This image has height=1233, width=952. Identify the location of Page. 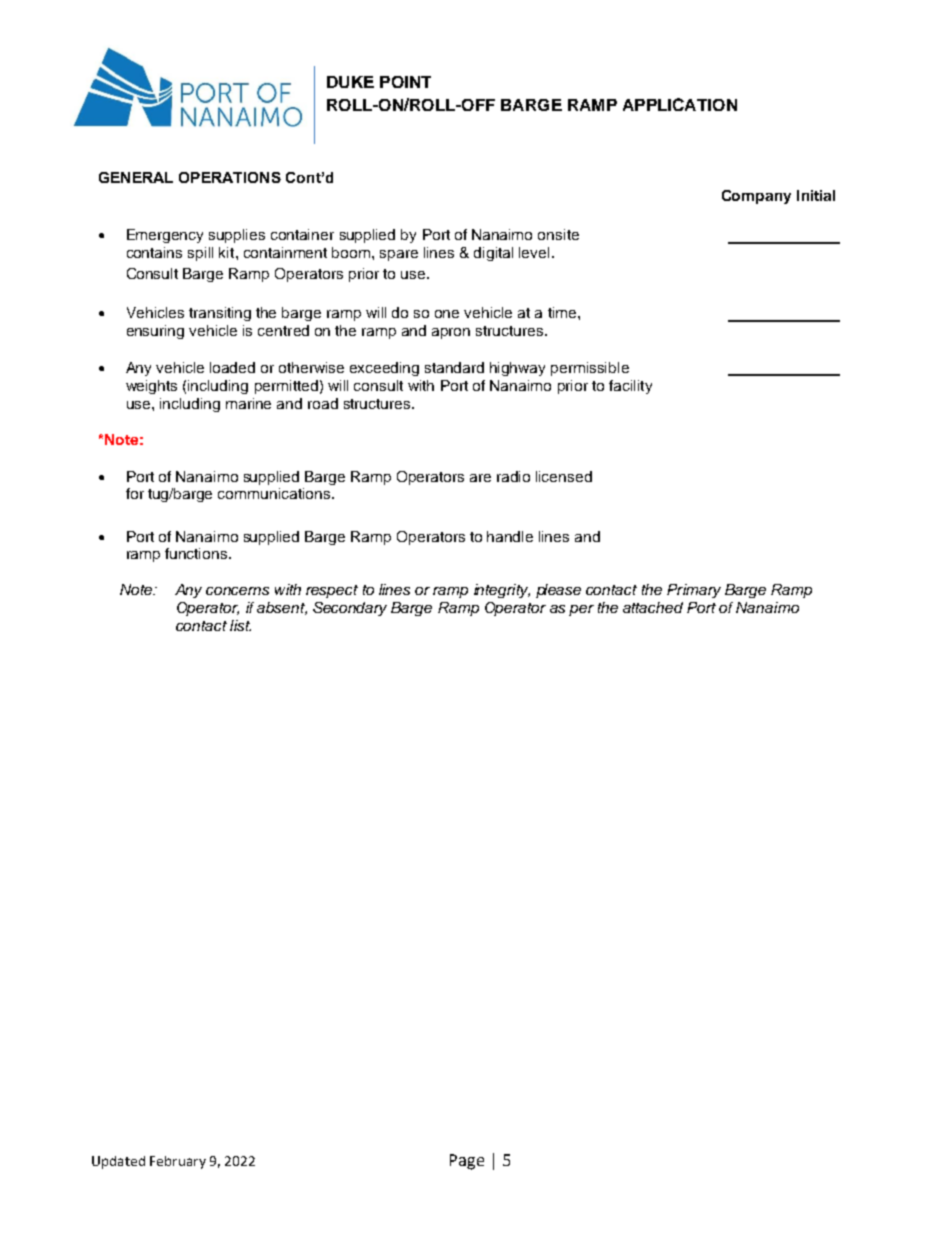
(467, 1162).
